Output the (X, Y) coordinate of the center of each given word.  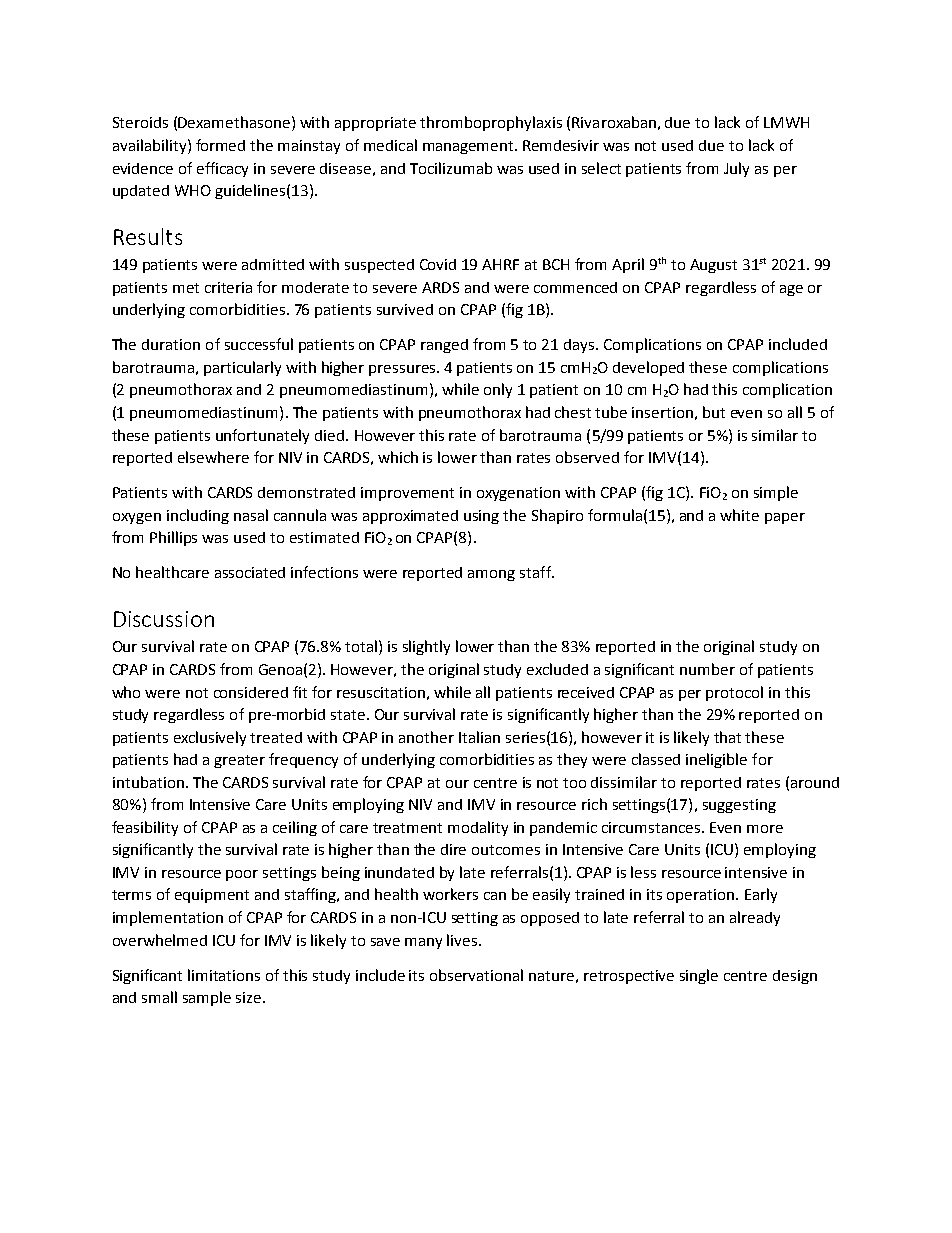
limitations (224, 975)
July (736, 169)
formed (220, 145)
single (699, 976)
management (469, 147)
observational (476, 975)
